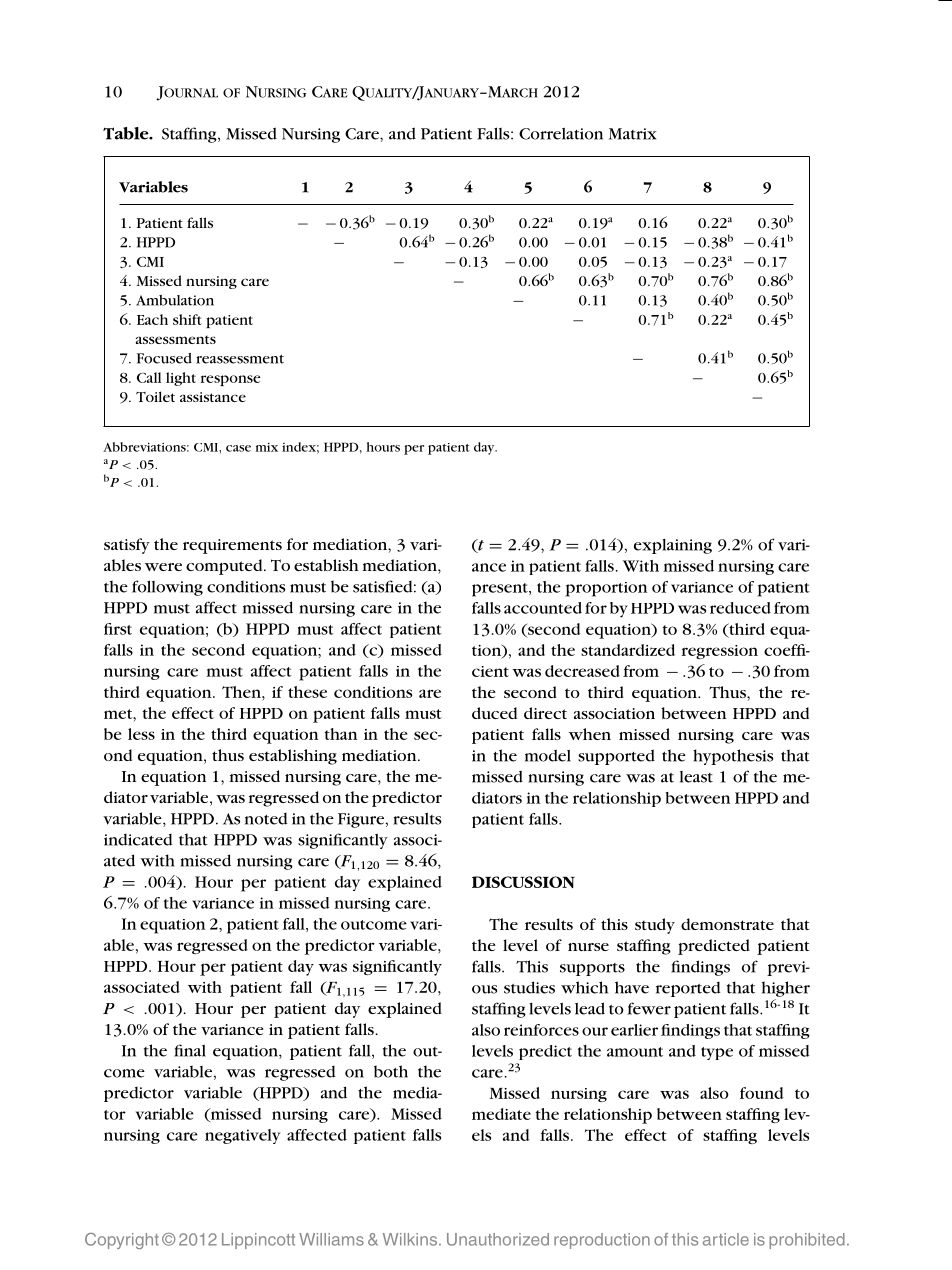  Describe the element at coordinates (258, 1241) in the screenshot. I see `Lippincott` at that location.
